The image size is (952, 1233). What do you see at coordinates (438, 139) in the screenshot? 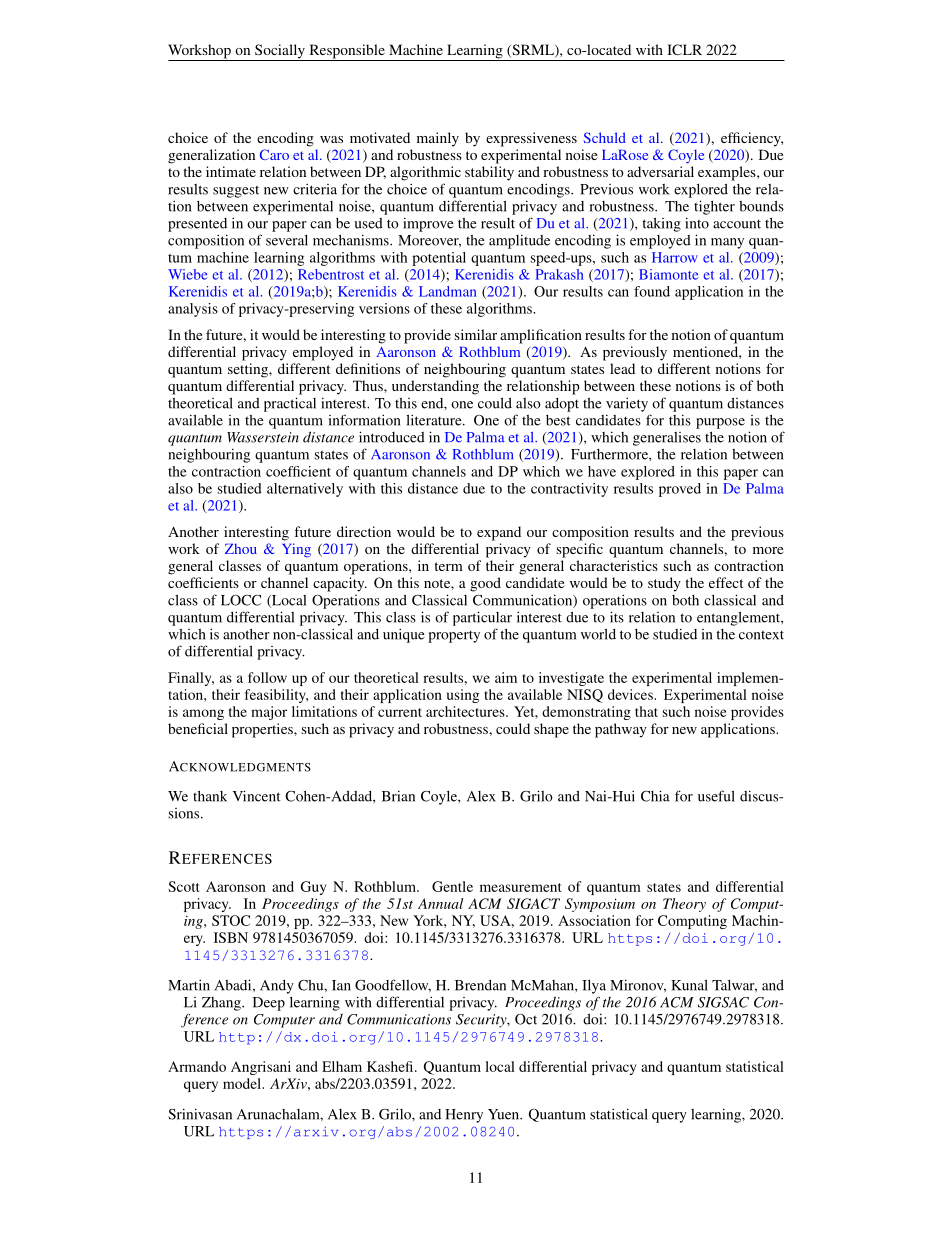
I see `mainly` at bounding box center [438, 139].
